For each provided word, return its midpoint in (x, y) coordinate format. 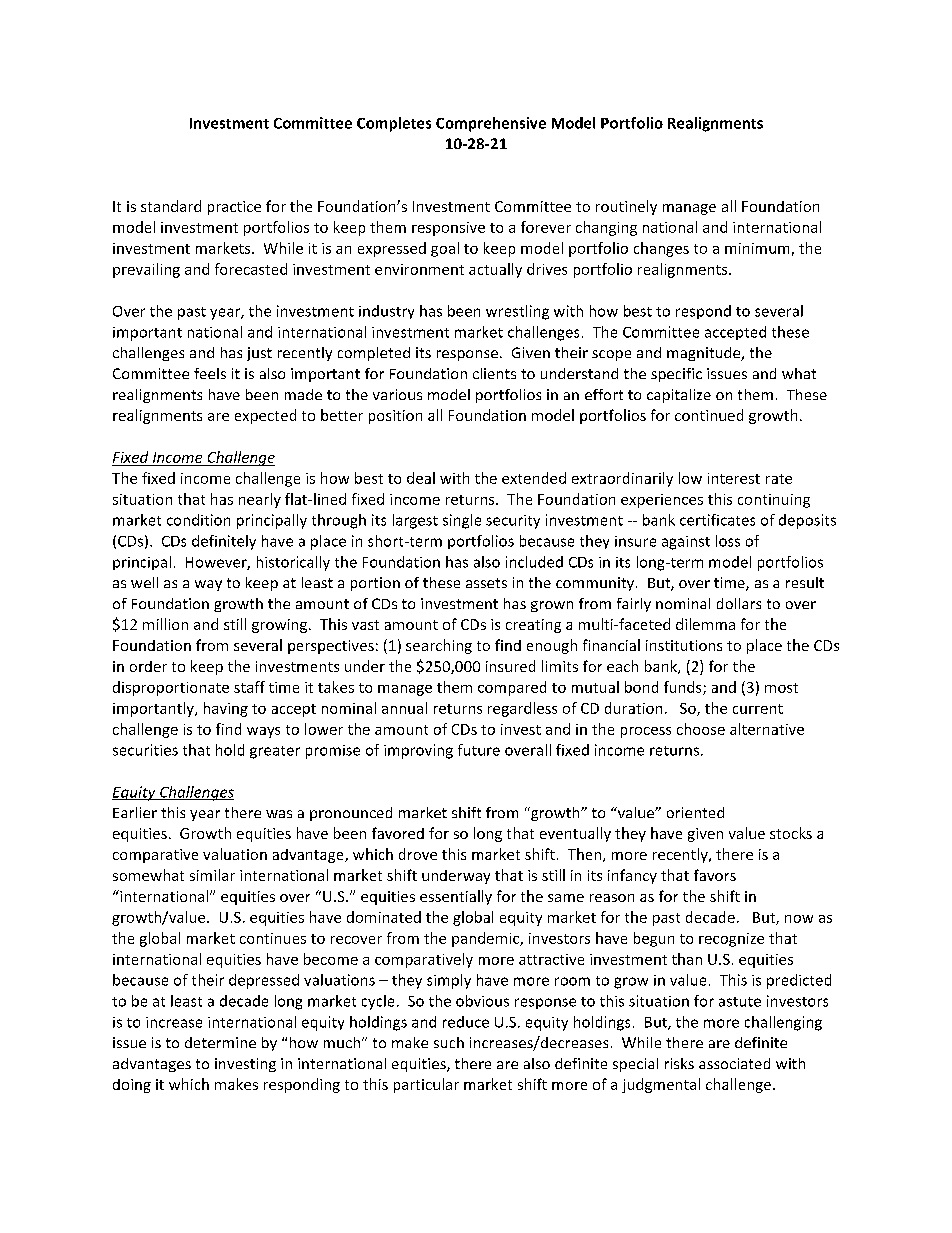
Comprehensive (491, 124)
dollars (739, 603)
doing (132, 1086)
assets (486, 583)
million (165, 624)
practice (234, 208)
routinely (626, 207)
